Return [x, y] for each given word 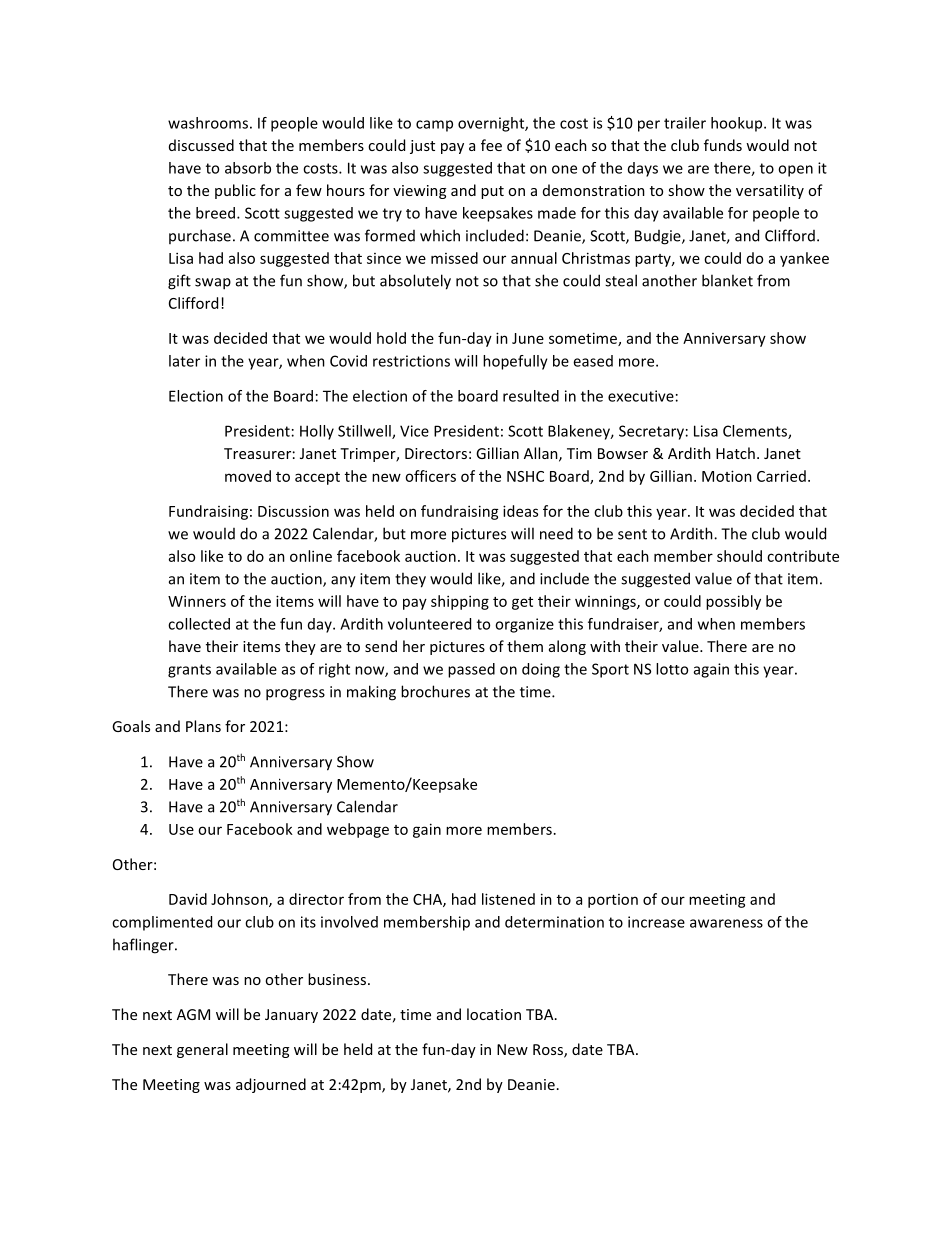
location [494, 1014]
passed [471, 670]
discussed [201, 145]
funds [723, 145]
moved [248, 476]
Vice [414, 431]
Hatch [735, 453]
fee [491, 145]
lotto [672, 669]
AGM [193, 1014]
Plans [203, 726]
